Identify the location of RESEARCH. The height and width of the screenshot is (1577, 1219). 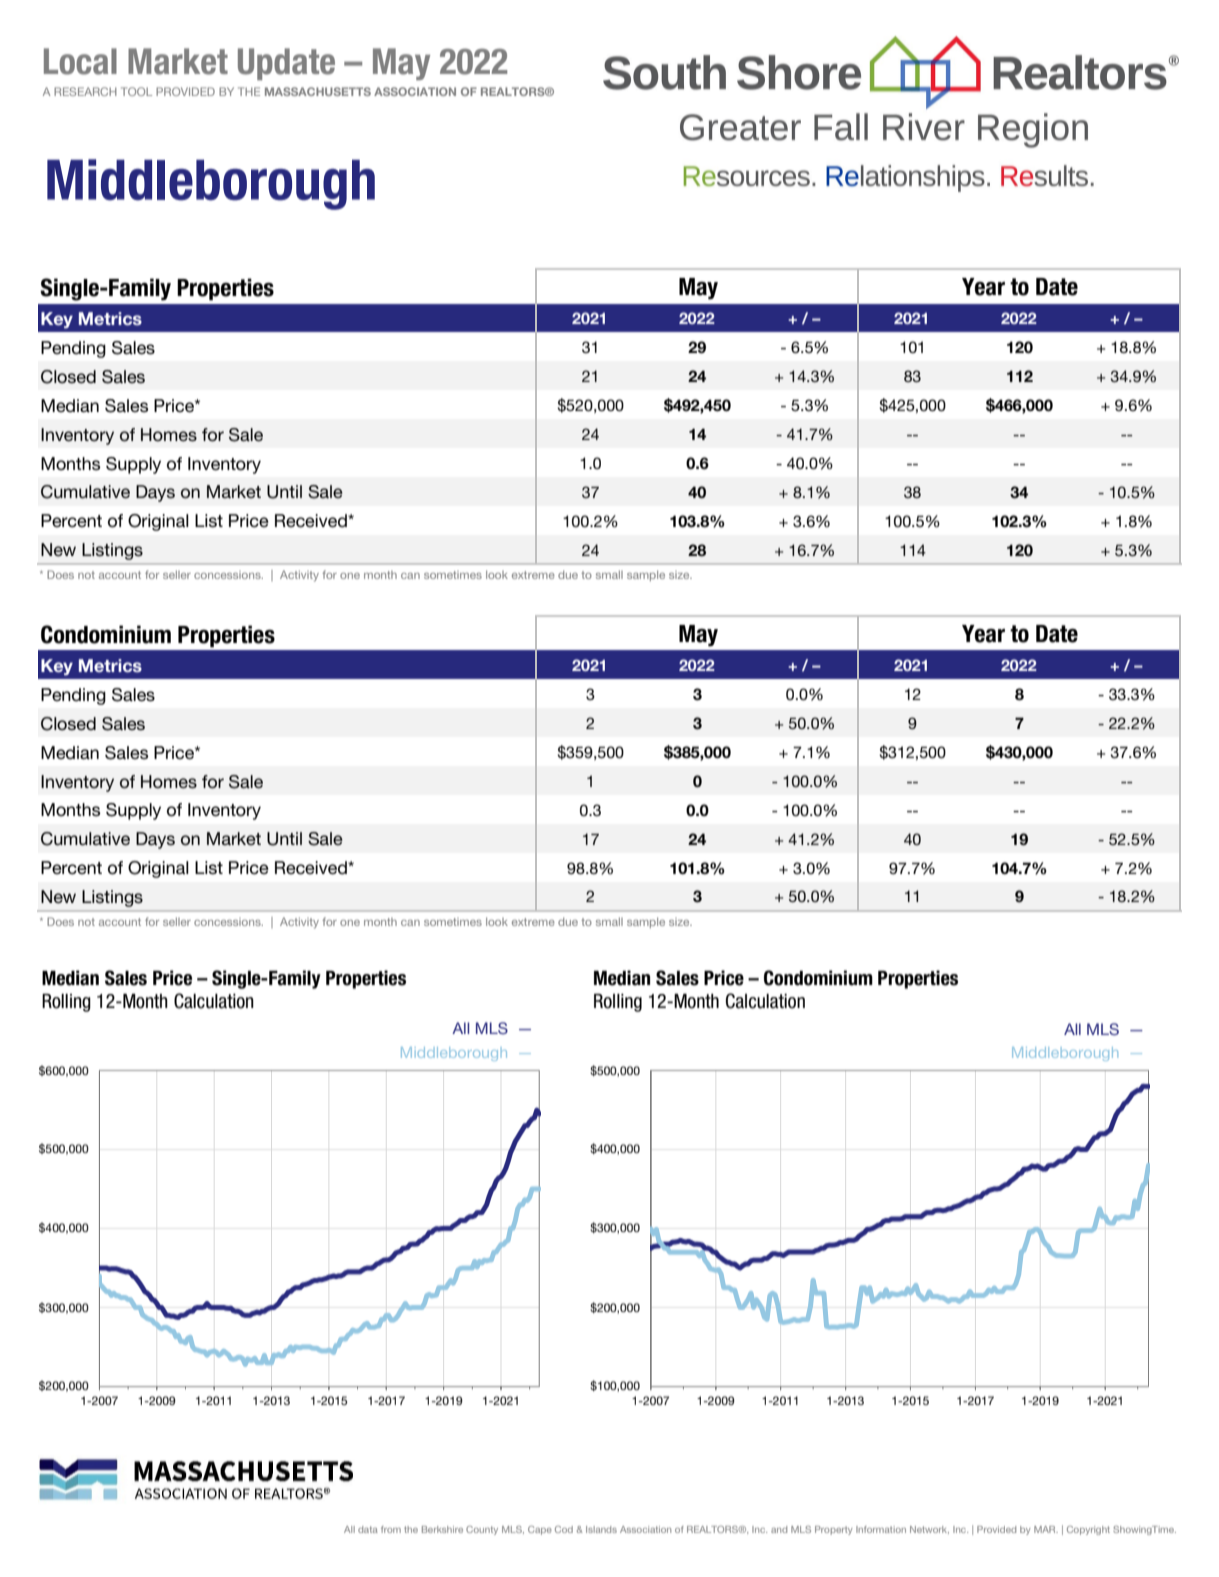
(85, 91).
